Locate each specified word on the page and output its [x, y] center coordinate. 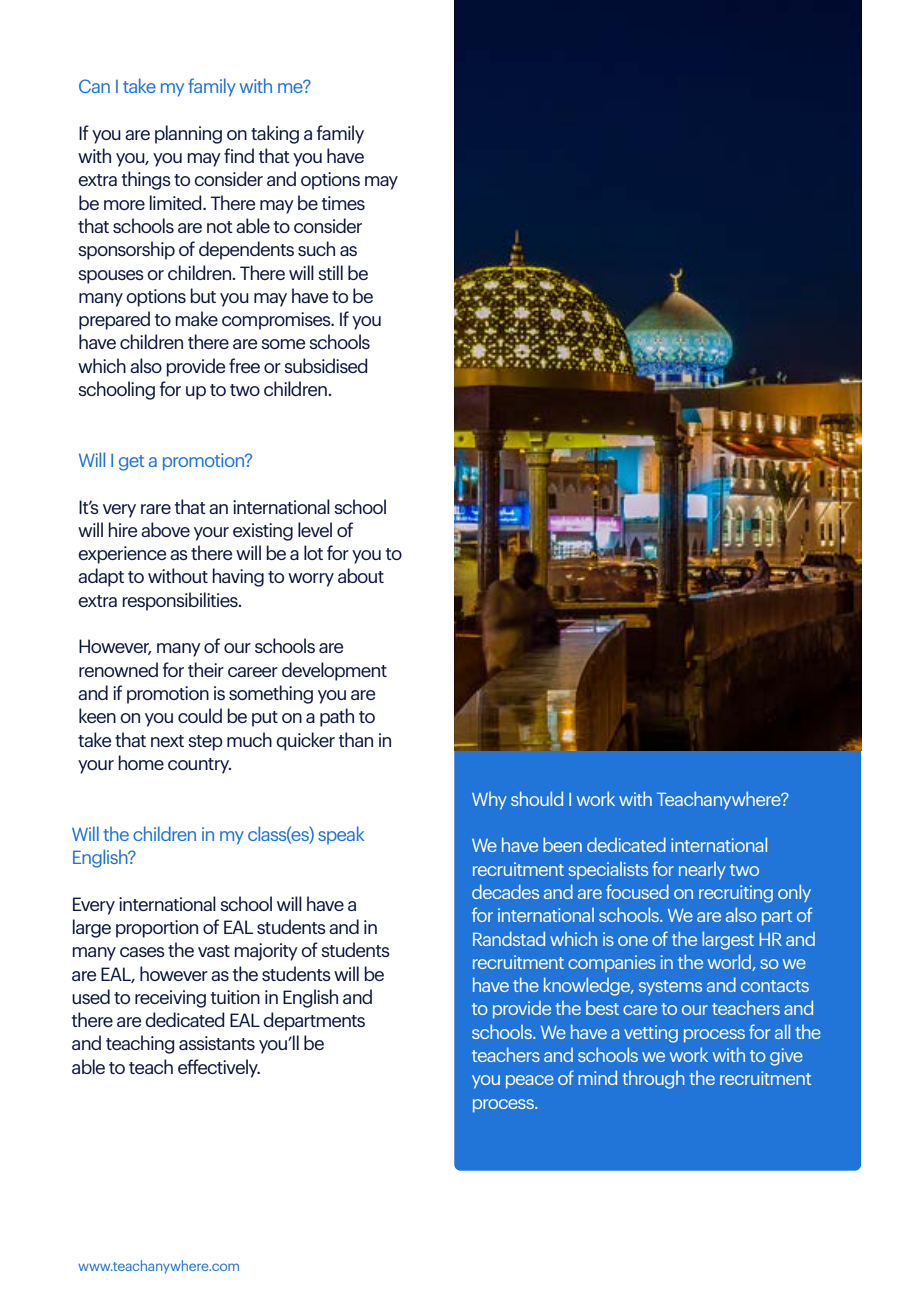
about [361, 575]
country [199, 766]
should [537, 798]
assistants [217, 1043]
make [196, 318]
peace [530, 1082]
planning [188, 134]
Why [489, 801]
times [343, 203]
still [330, 272]
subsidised [326, 365]
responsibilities [181, 601]
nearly [702, 871]
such [316, 248]
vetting [651, 1034]
